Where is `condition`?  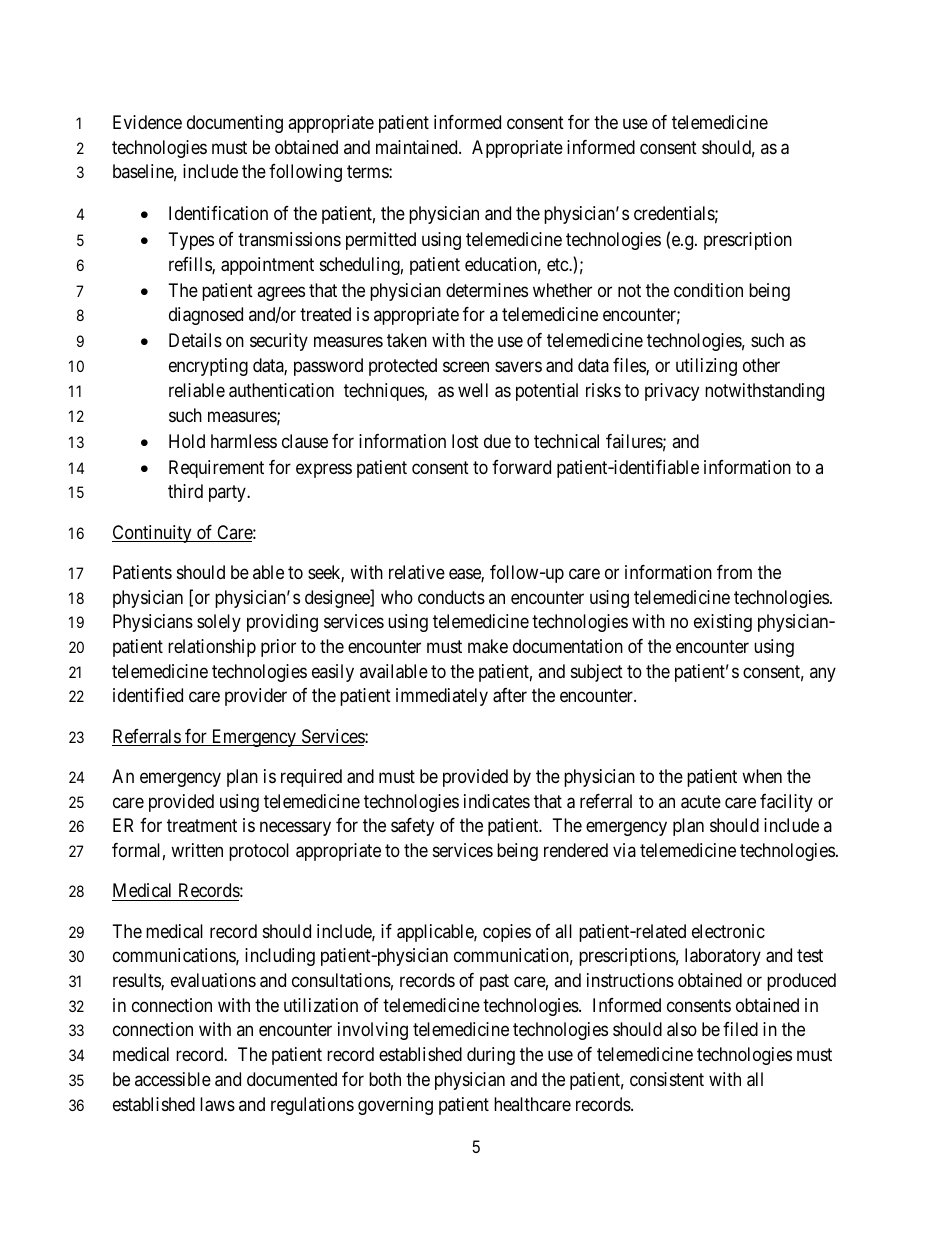
condition is located at coordinates (708, 290).
